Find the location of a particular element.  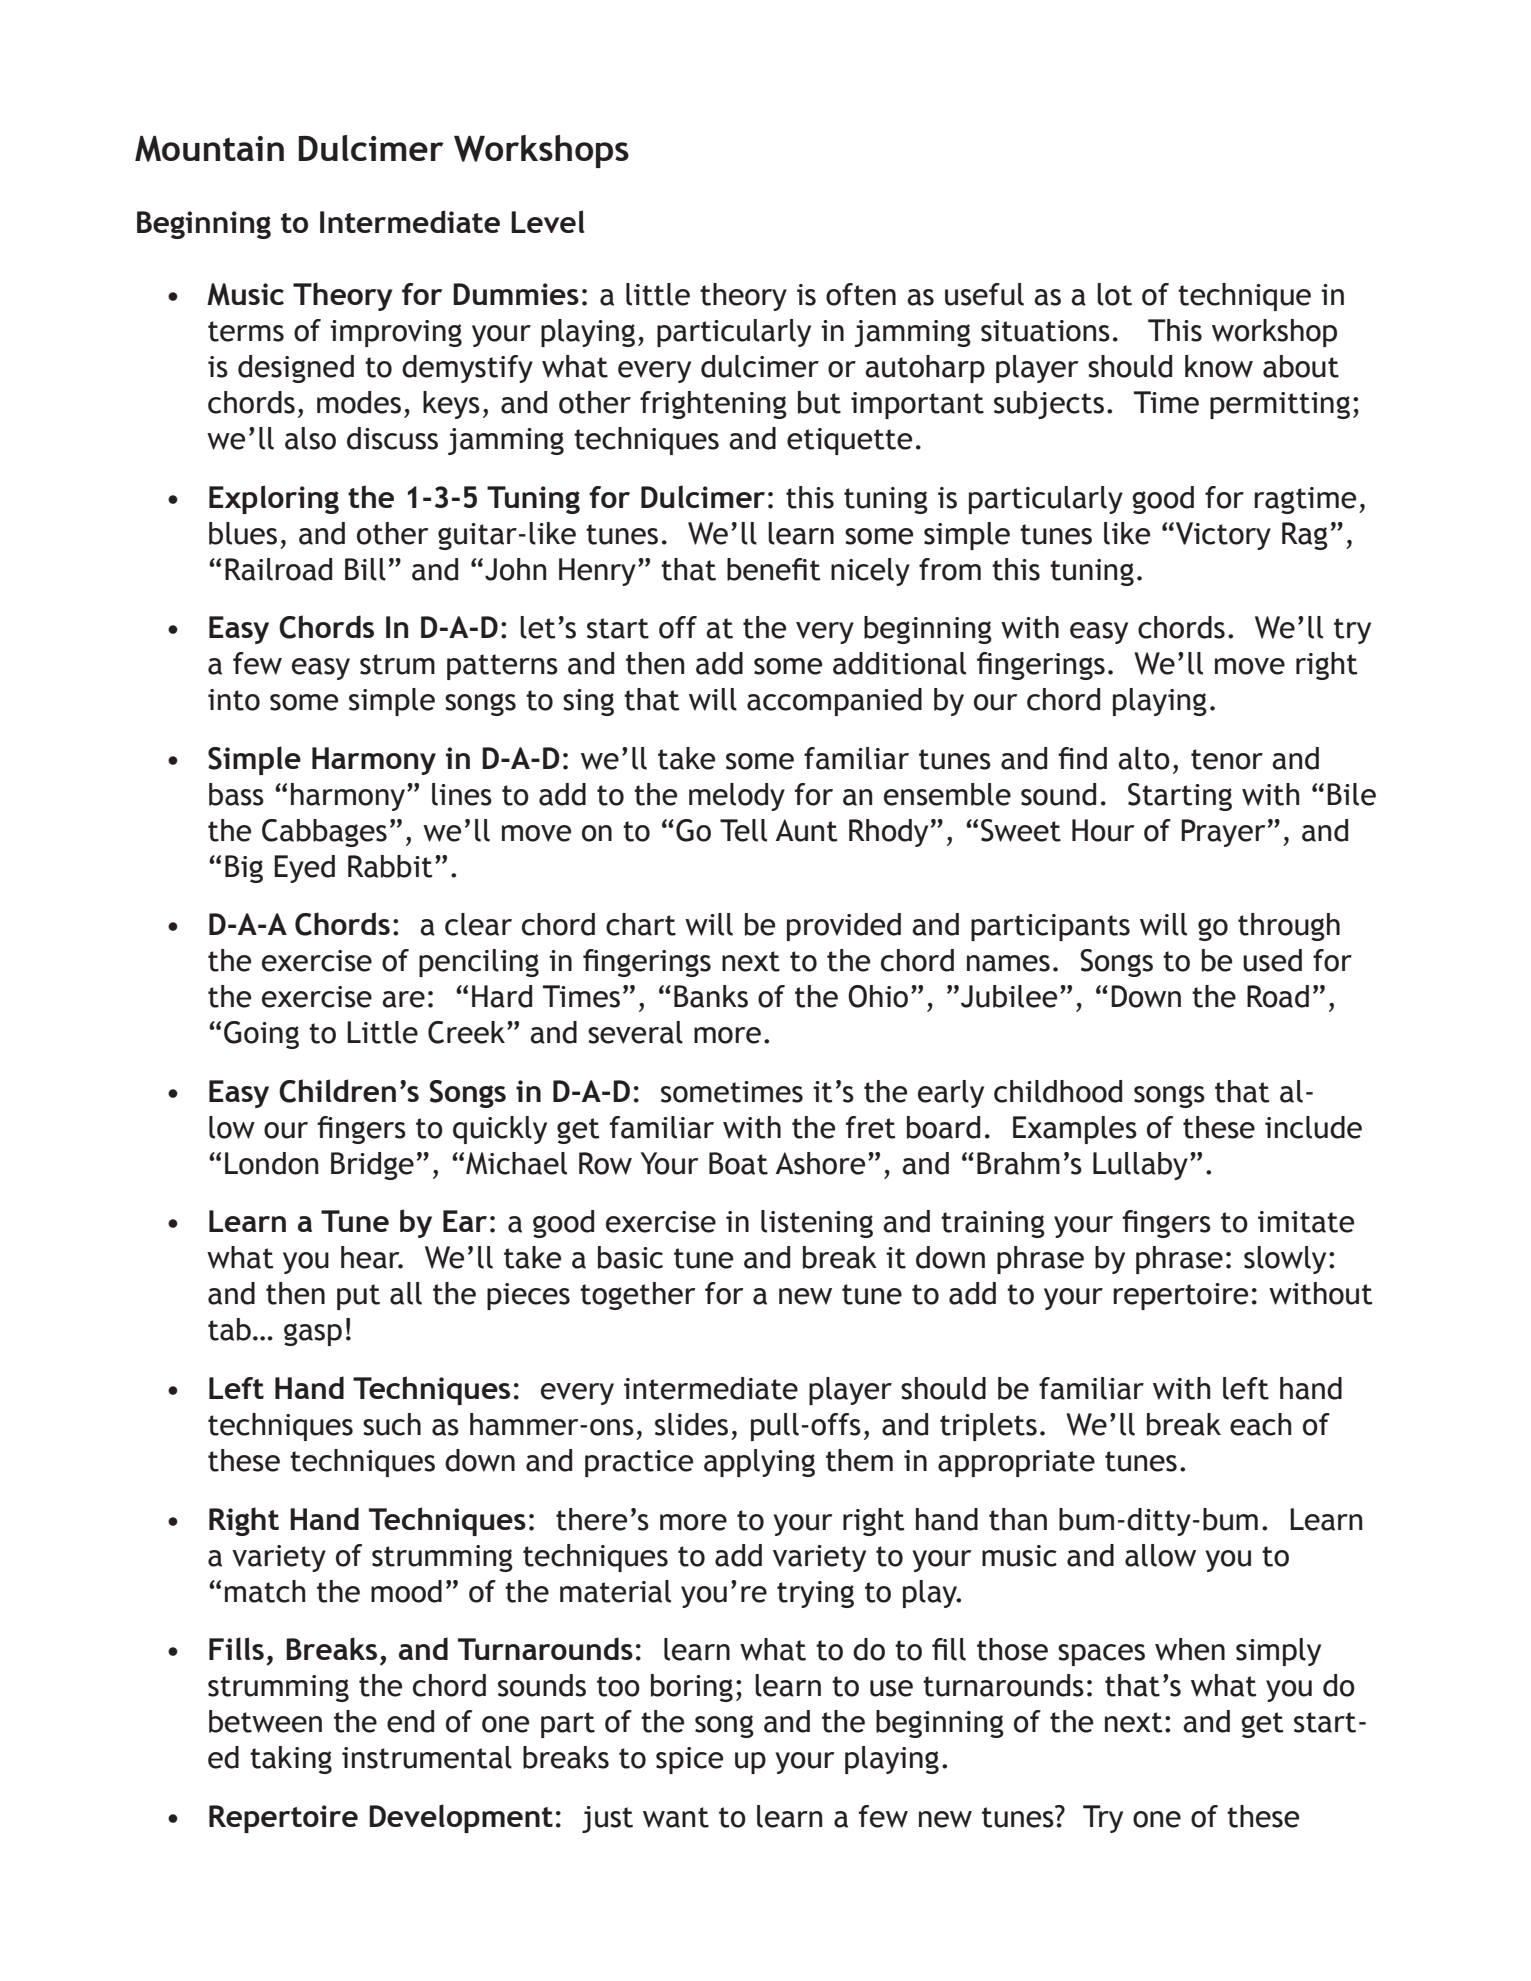

Bridge is located at coordinates (372, 1166).
